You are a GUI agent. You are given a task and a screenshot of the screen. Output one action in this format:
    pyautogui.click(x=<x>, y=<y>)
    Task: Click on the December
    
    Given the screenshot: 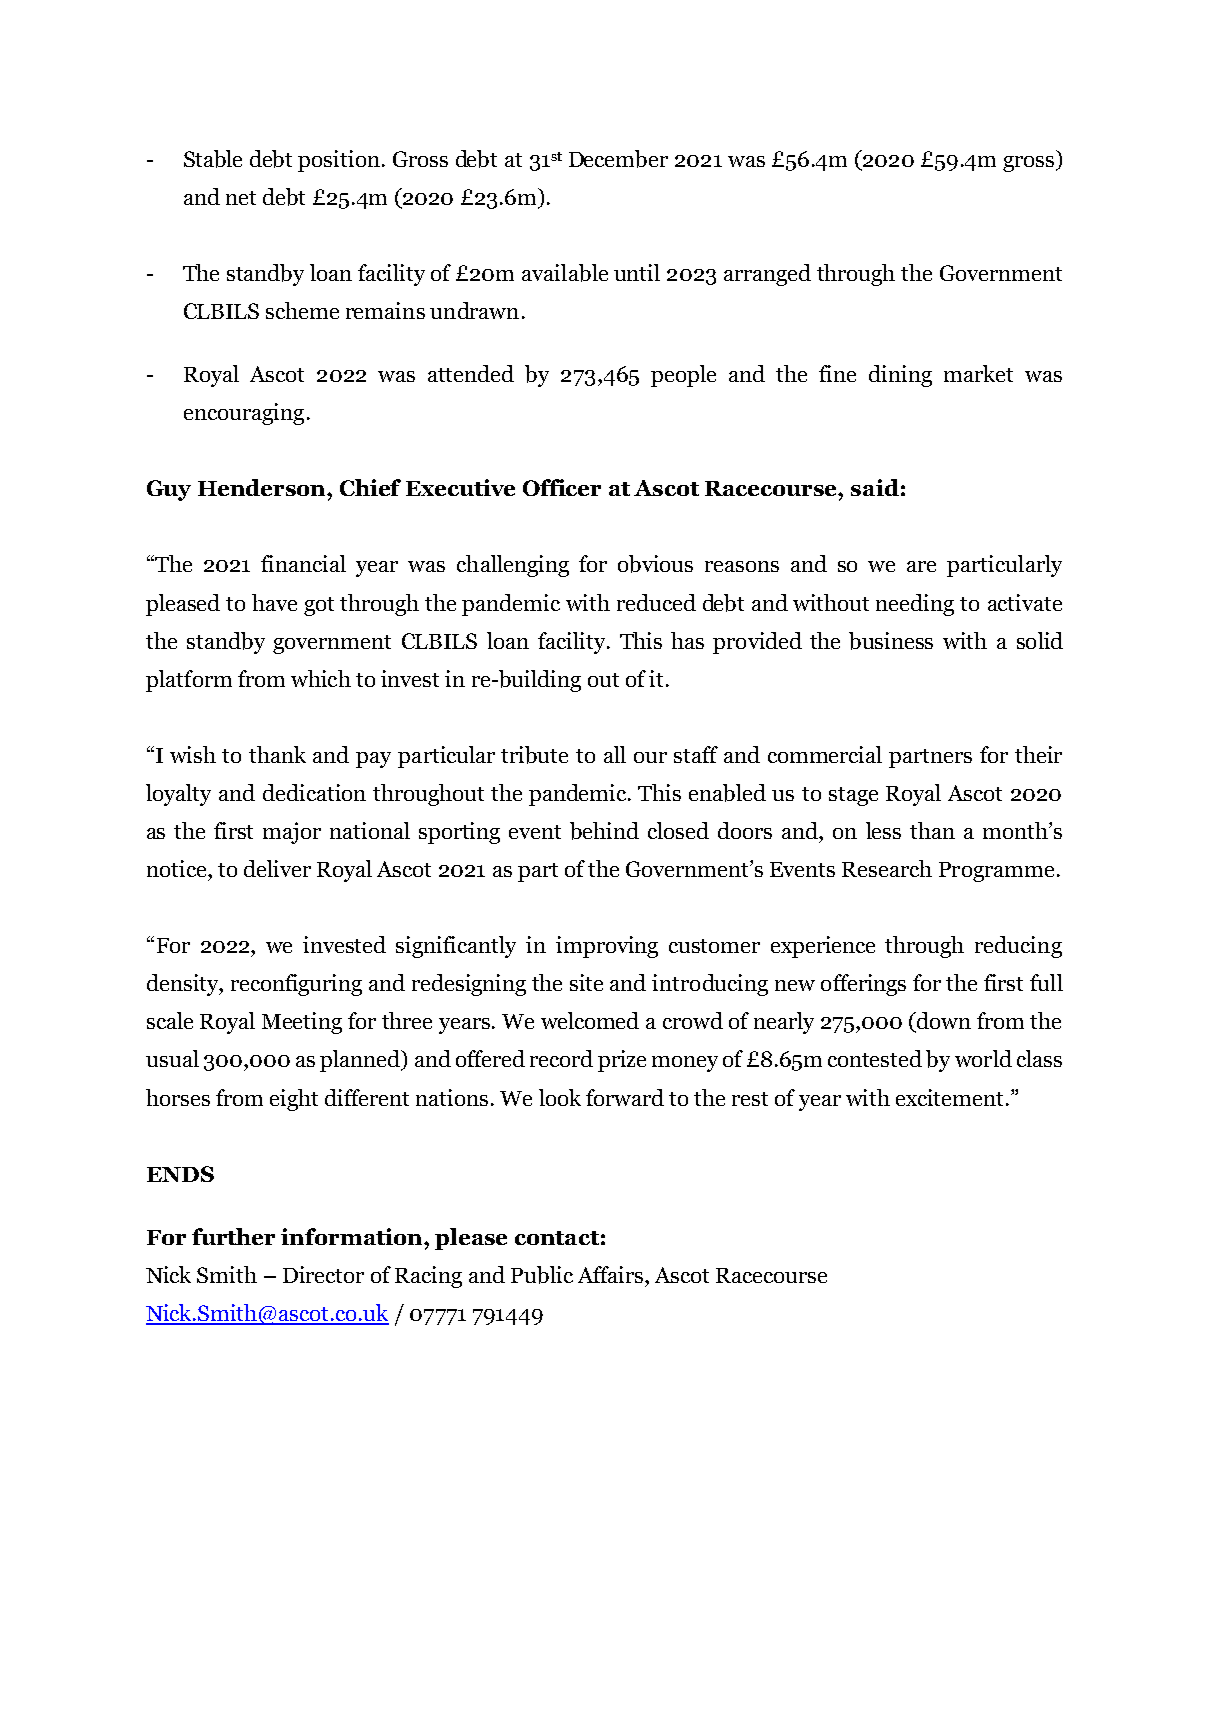 What is the action you would take?
    pyautogui.click(x=618, y=159)
